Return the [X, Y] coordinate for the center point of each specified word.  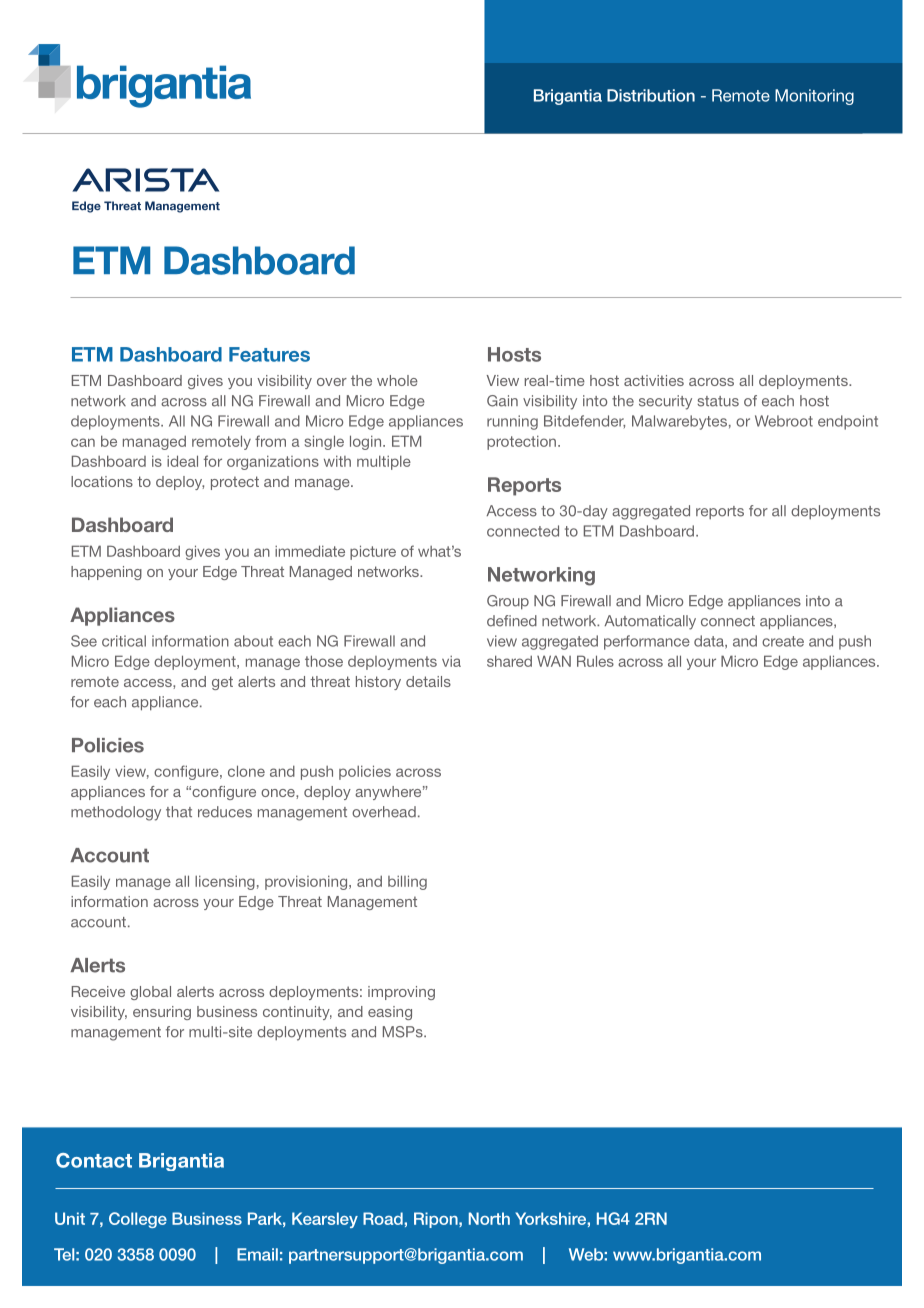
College [138, 1220]
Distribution [651, 95]
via [451, 661]
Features [269, 354]
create [783, 641]
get [222, 683]
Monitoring [814, 97]
